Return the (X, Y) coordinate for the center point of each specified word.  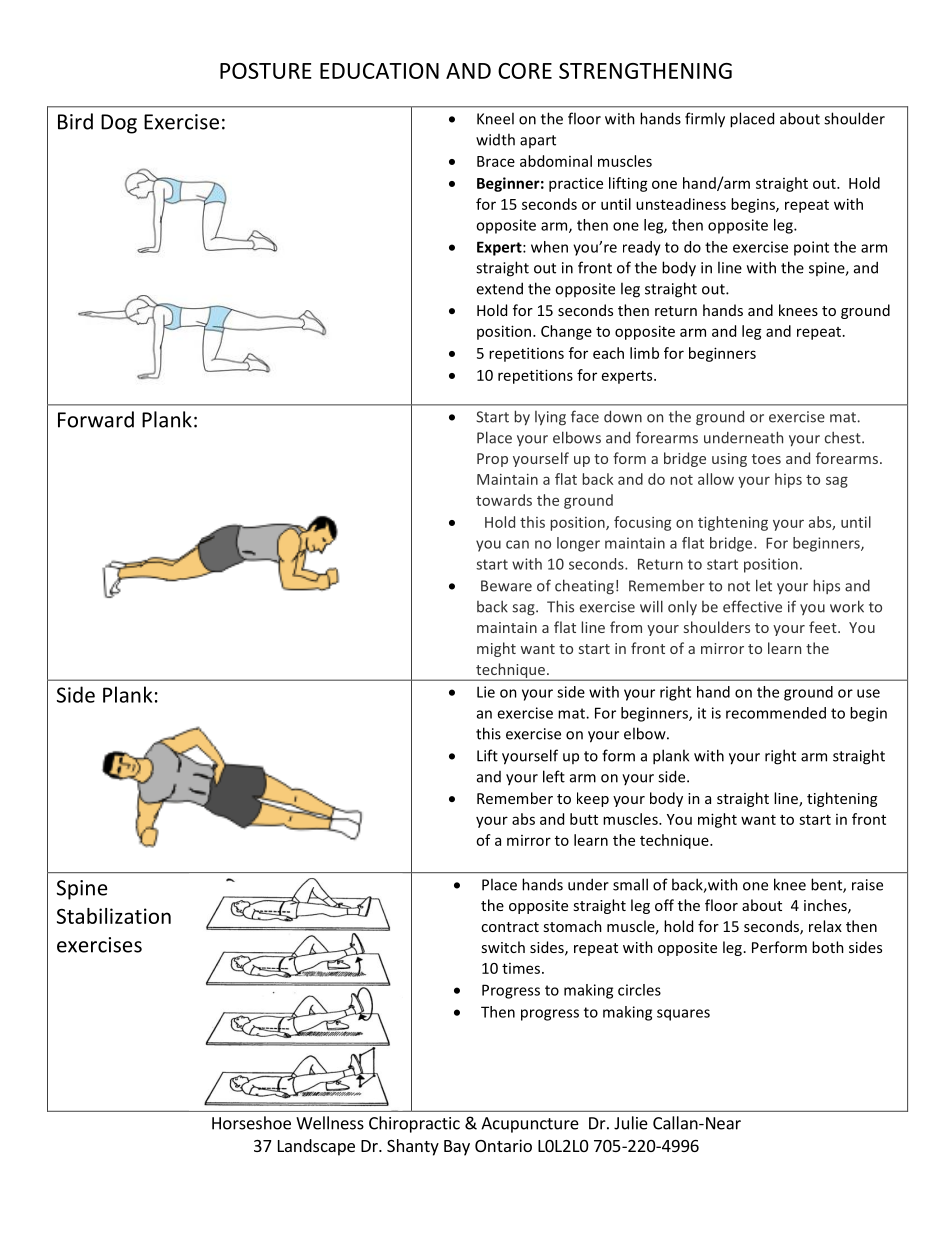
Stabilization (114, 916)
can (517, 544)
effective (752, 606)
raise (867, 885)
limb (644, 353)
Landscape (316, 1147)
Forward (96, 419)
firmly (705, 120)
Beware (506, 586)
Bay (457, 1148)
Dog (119, 124)
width (495, 139)
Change (566, 332)
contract (510, 927)
